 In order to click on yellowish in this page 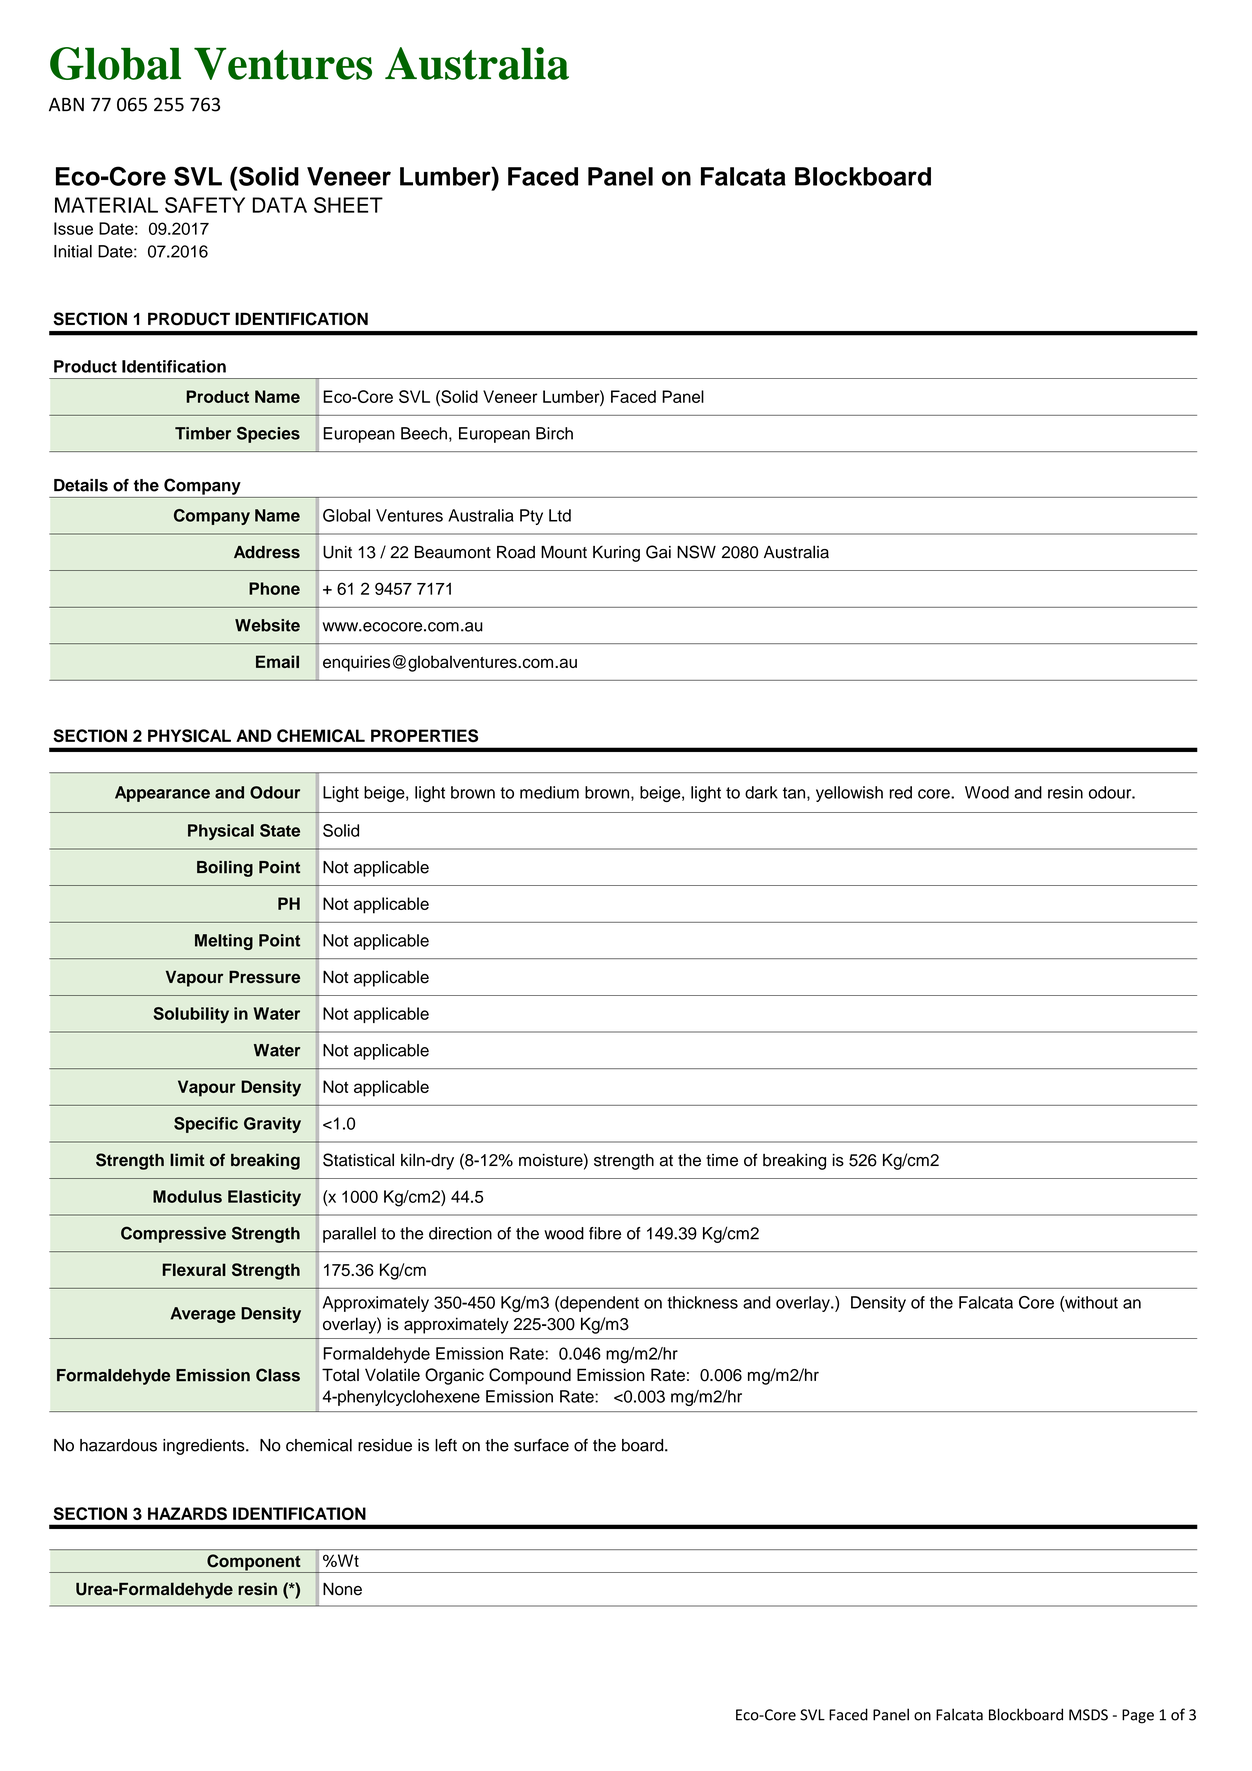, I will do `click(849, 794)`.
